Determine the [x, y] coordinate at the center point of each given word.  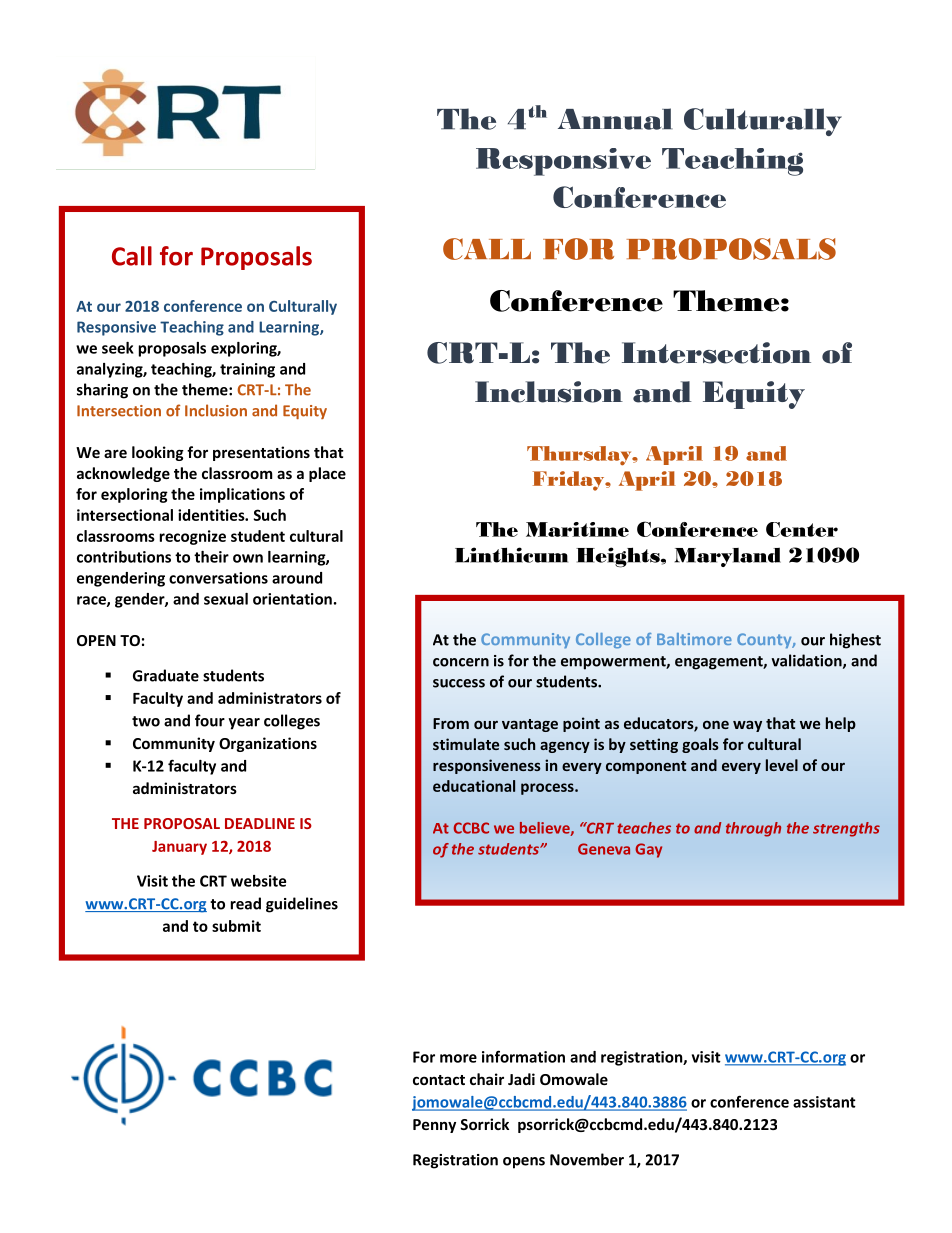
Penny [434, 1126]
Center [802, 529]
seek [118, 348]
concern [461, 662]
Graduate [166, 675]
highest [855, 641]
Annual [615, 119]
